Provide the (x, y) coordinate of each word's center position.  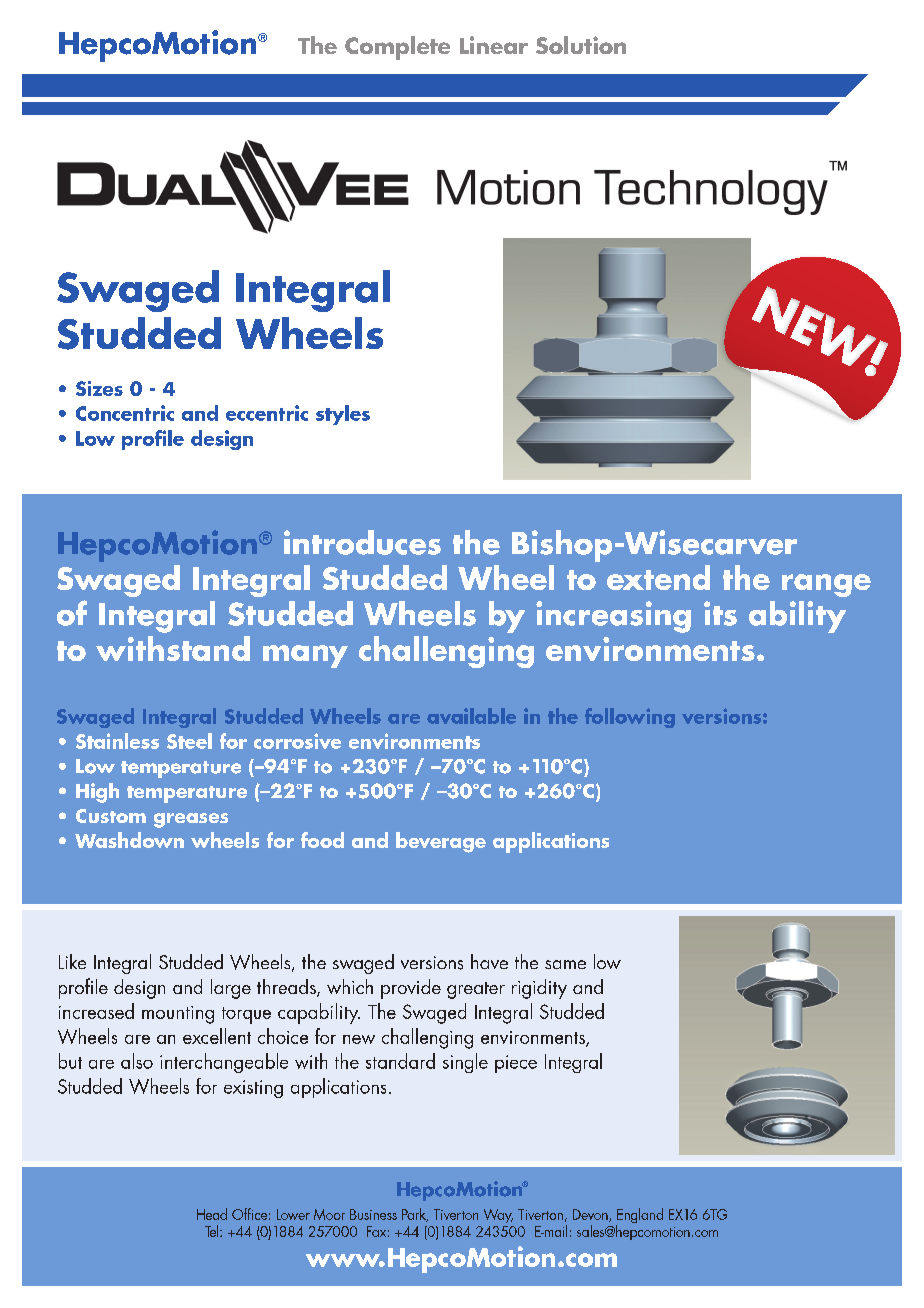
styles (343, 415)
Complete (397, 48)
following (630, 718)
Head (212, 1214)
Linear (494, 45)
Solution (581, 45)
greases (191, 820)
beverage (441, 842)
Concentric (125, 413)
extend (658, 577)
